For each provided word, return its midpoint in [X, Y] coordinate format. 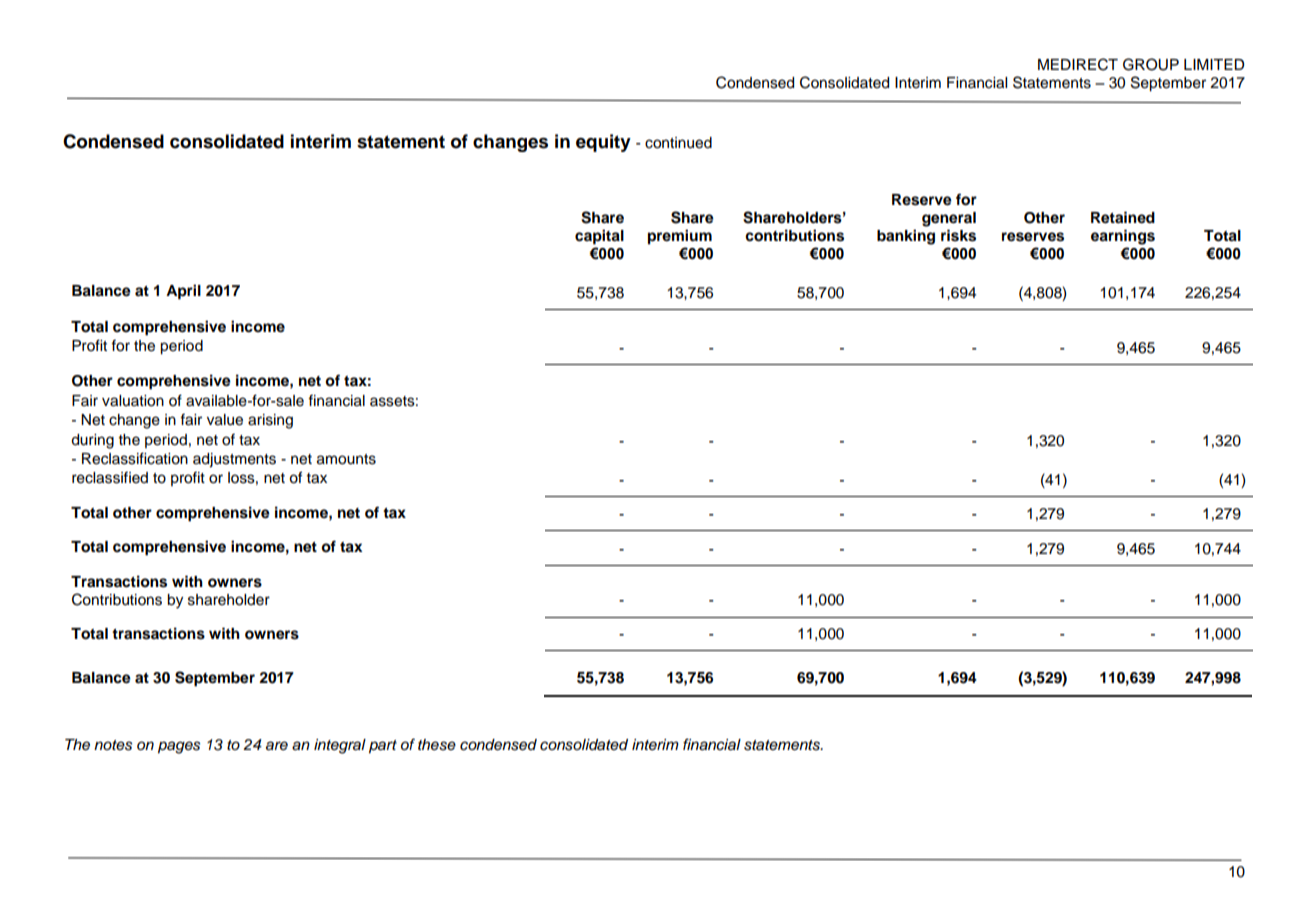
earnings [1123, 237]
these [437, 745]
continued [678, 143]
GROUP [1151, 64]
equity [603, 143]
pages [179, 747]
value [225, 420]
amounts [346, 459]
